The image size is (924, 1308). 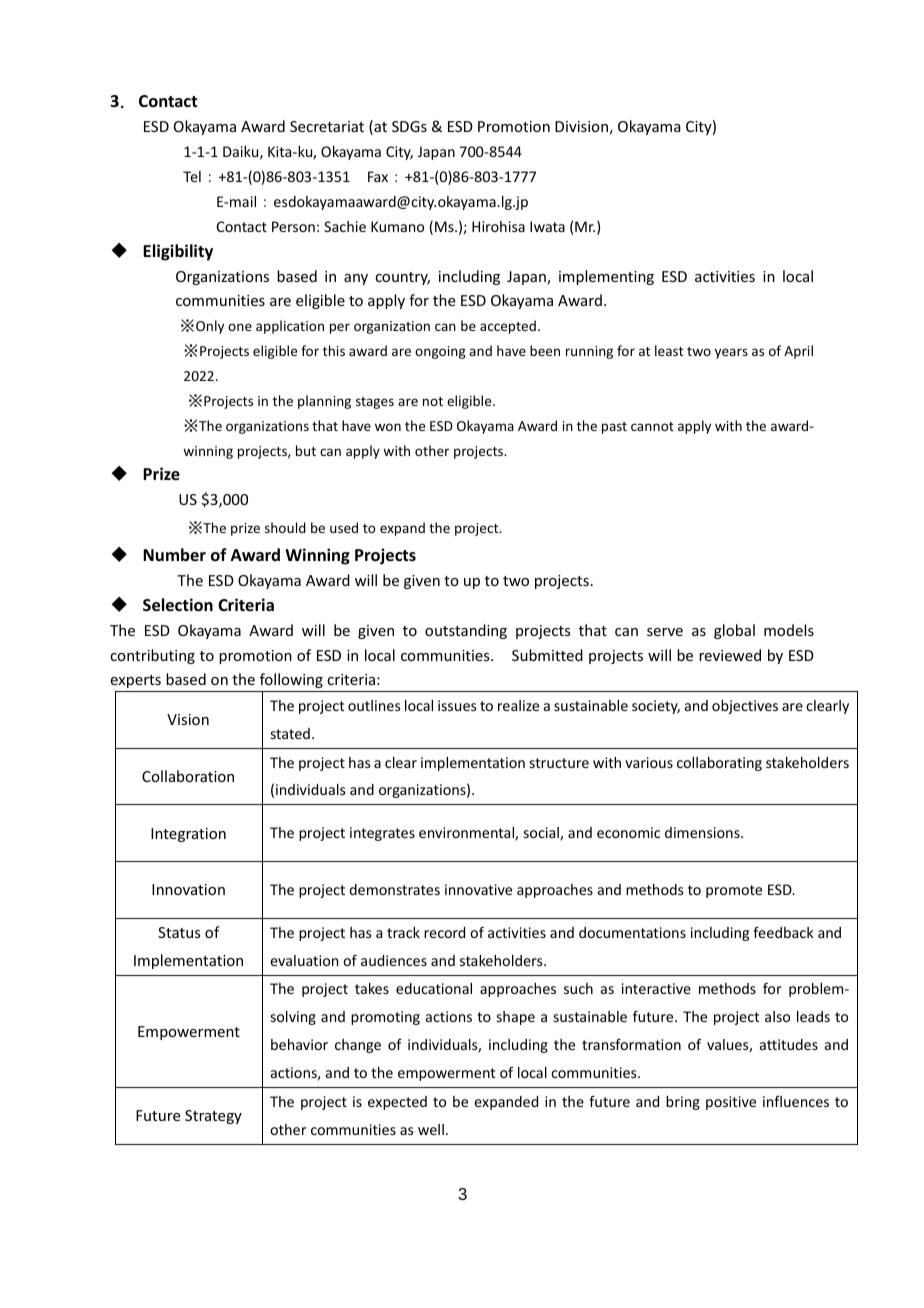 What do you see at coordinates (731, 1103) in the screenshot?
I see `positive` at bounding box center [731, 1103].
